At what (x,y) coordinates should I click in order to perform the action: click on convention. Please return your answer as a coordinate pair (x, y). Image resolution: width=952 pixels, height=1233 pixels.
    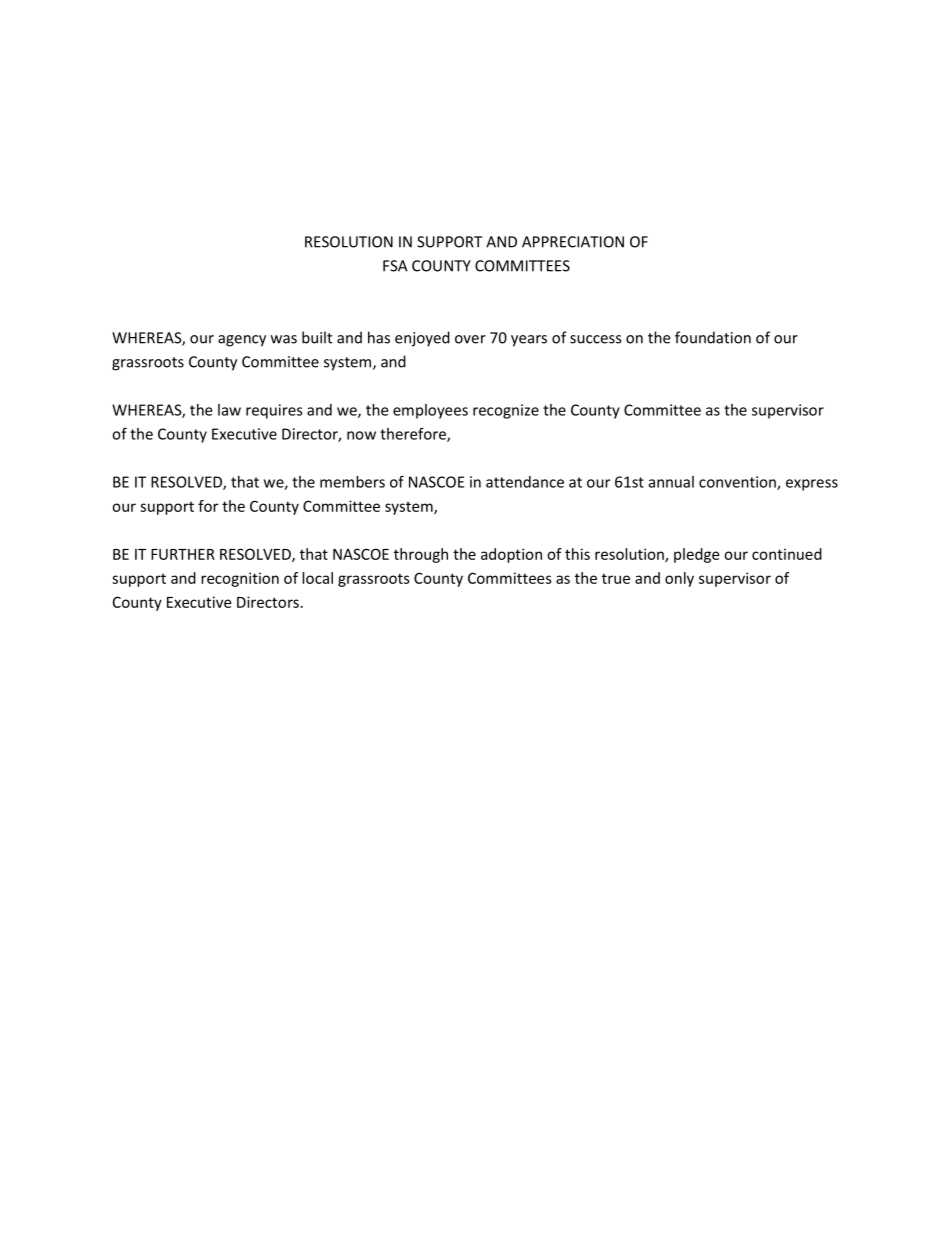
    Looking at the image, I should click on (738, 483).
